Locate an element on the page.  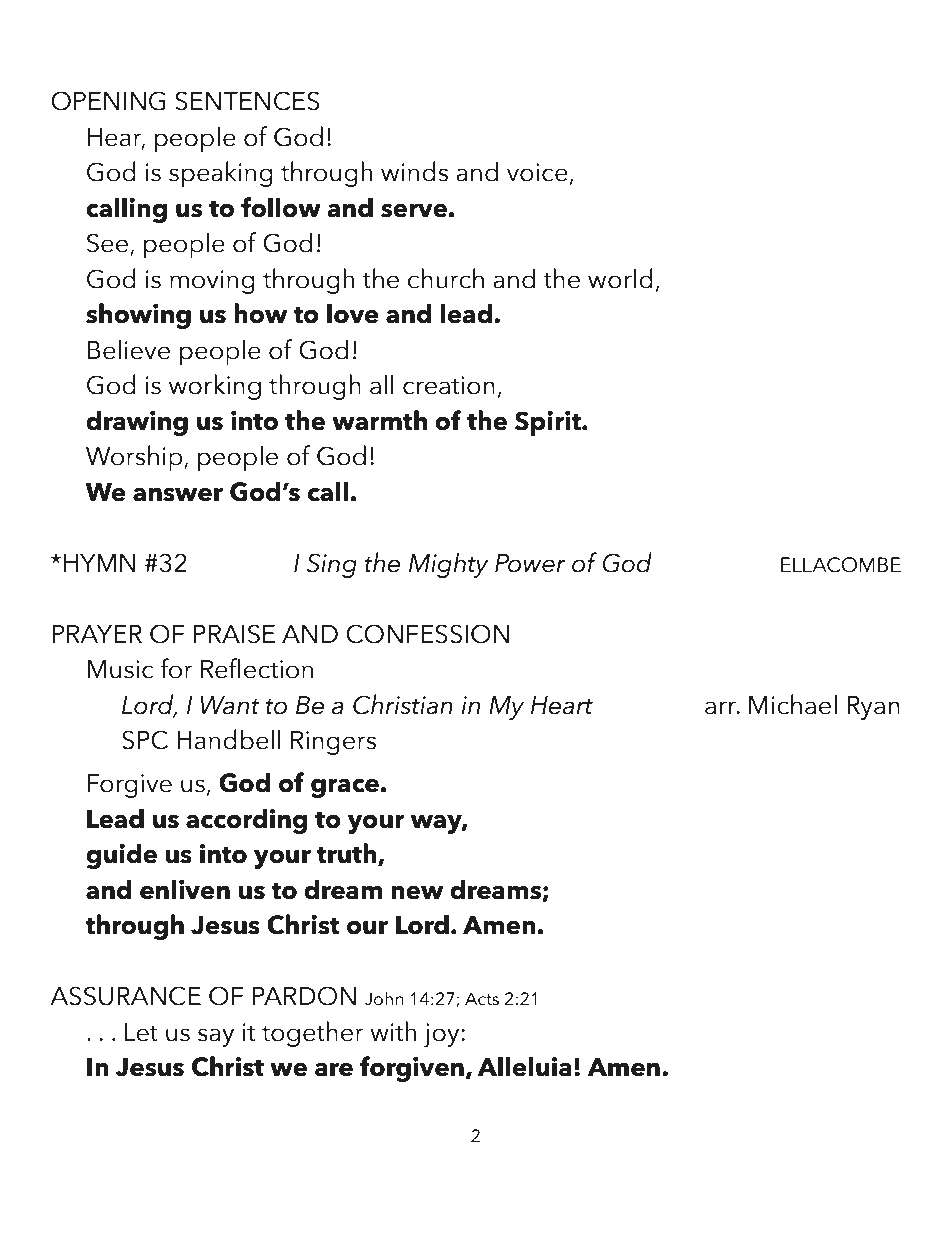
Alleluia is located at coordinates (524, 1066).
